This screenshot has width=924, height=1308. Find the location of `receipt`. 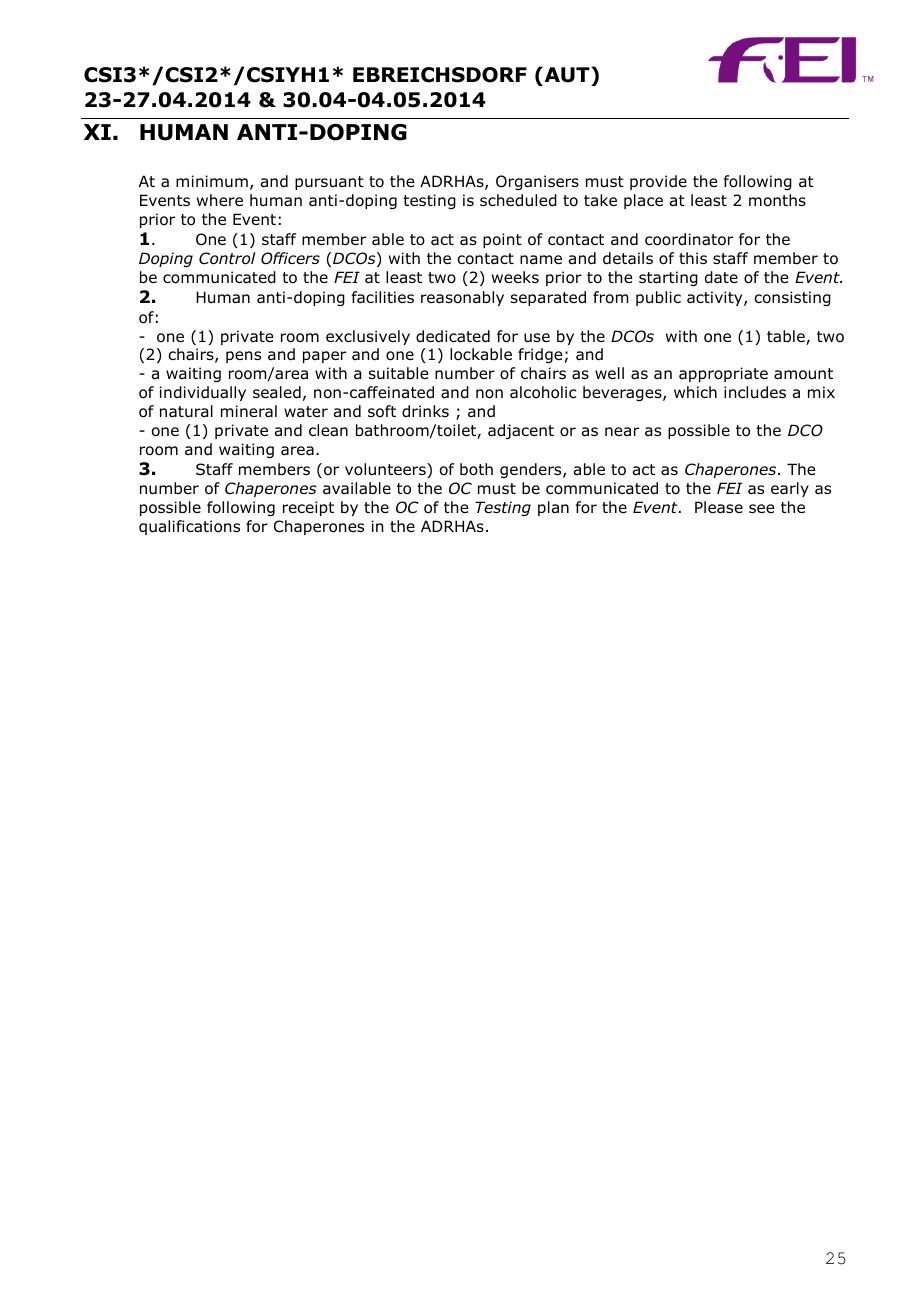

receipt is located at coordinates (308, 508).
